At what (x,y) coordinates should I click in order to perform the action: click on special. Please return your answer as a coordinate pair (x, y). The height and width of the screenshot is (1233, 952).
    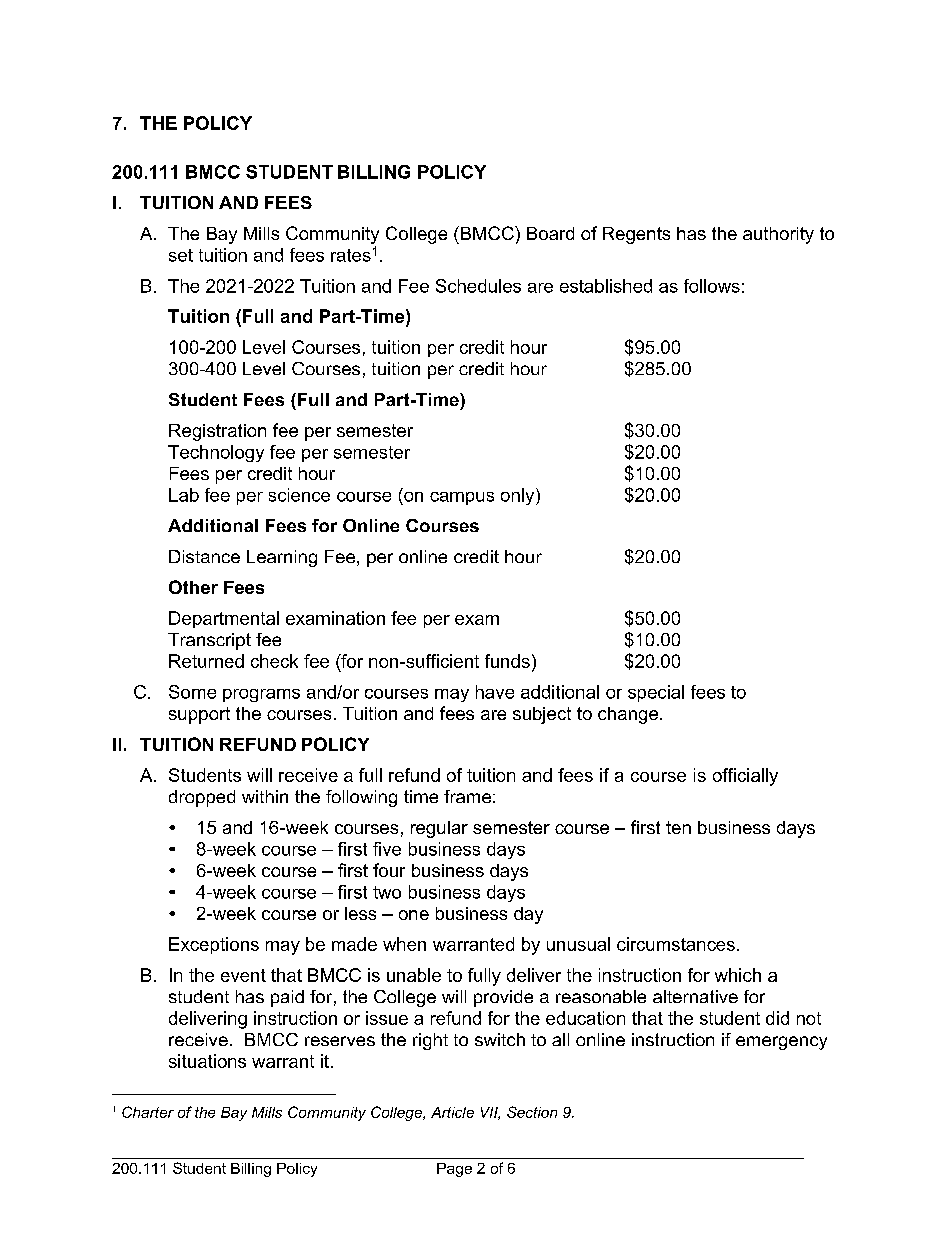
    Looking at the image, I should click on (656, 693).
